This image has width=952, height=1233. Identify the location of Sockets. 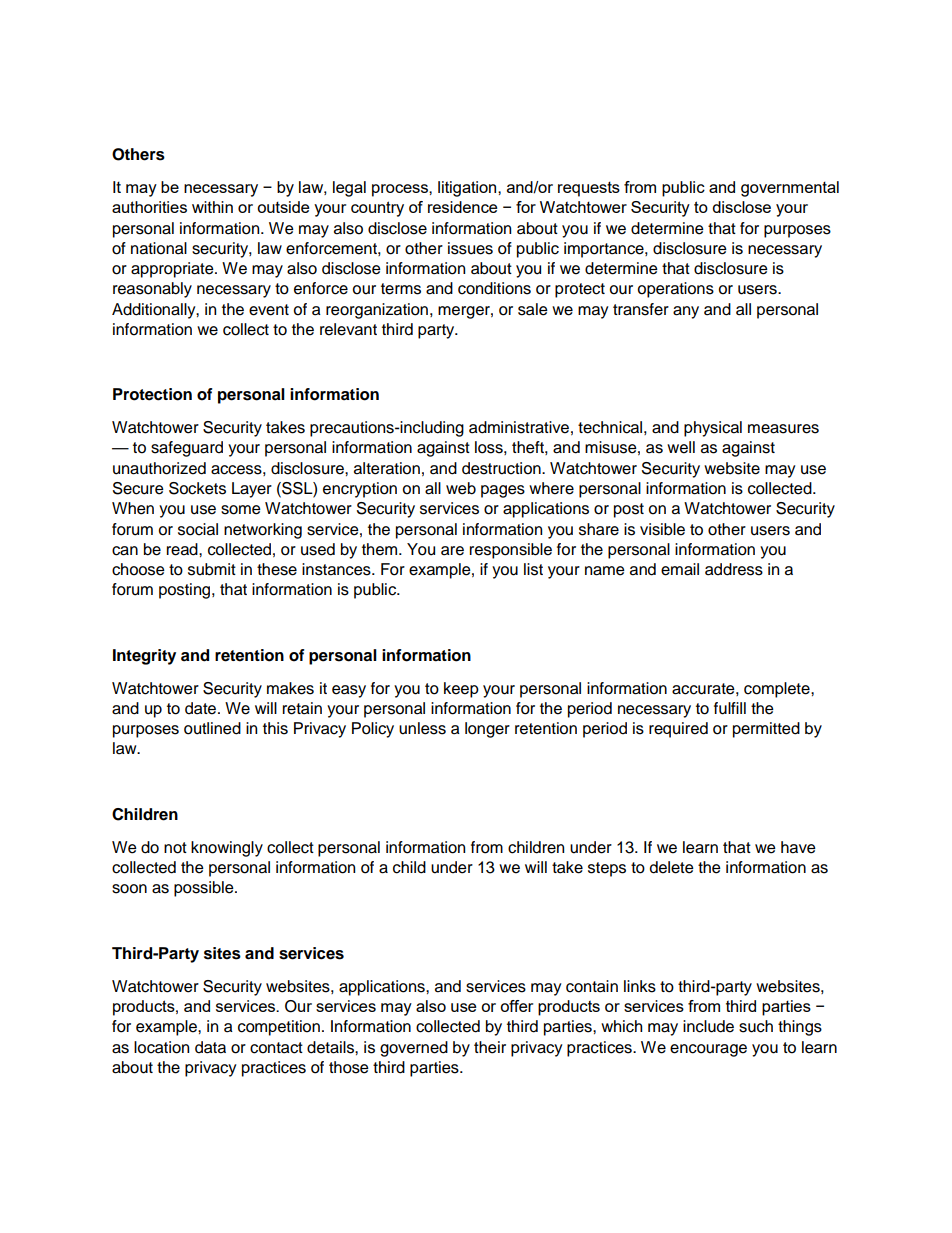
(197, 488).
